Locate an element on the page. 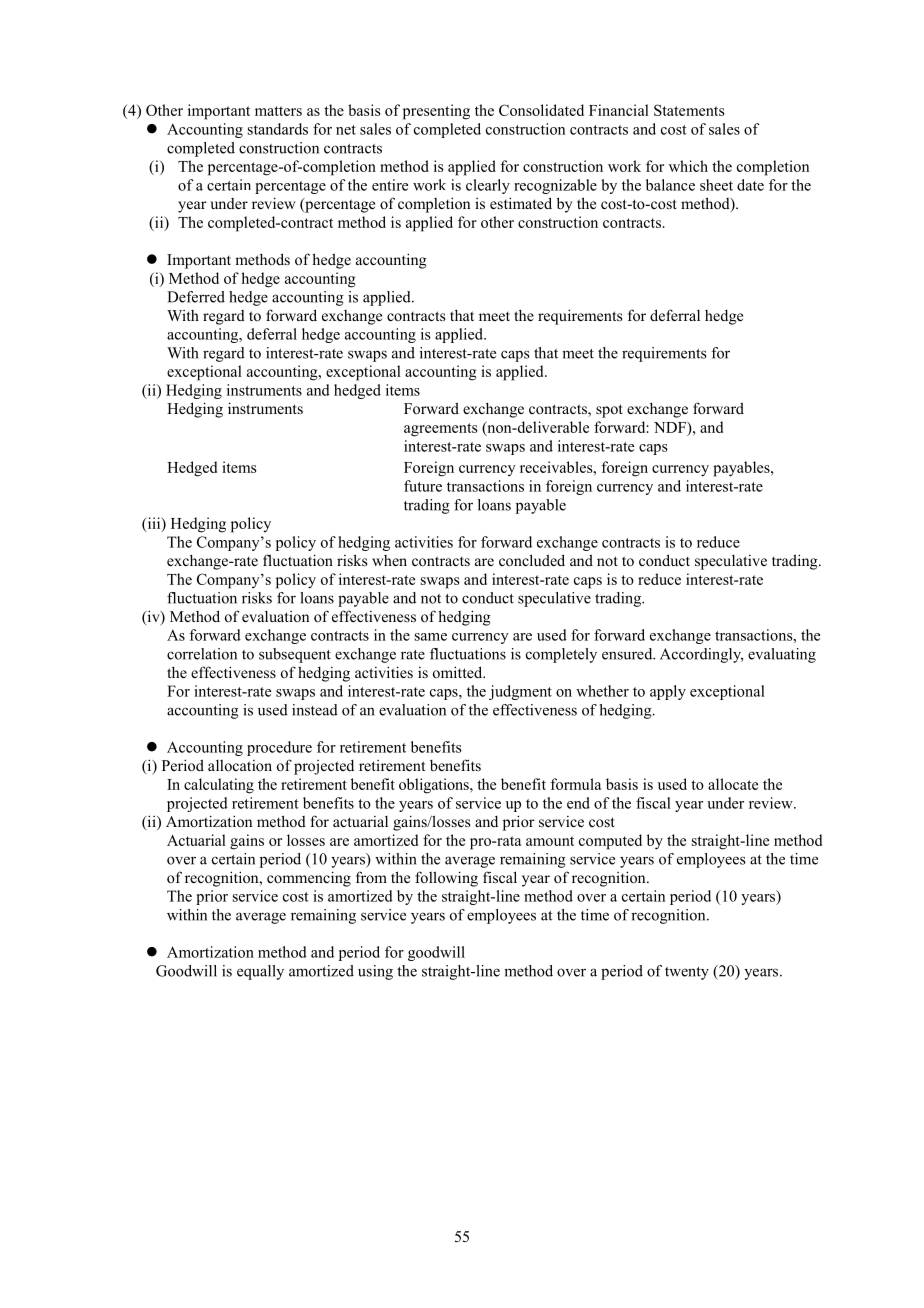 The image size is (924, 1308). Accordingly is located at coordinates (701, 655).
